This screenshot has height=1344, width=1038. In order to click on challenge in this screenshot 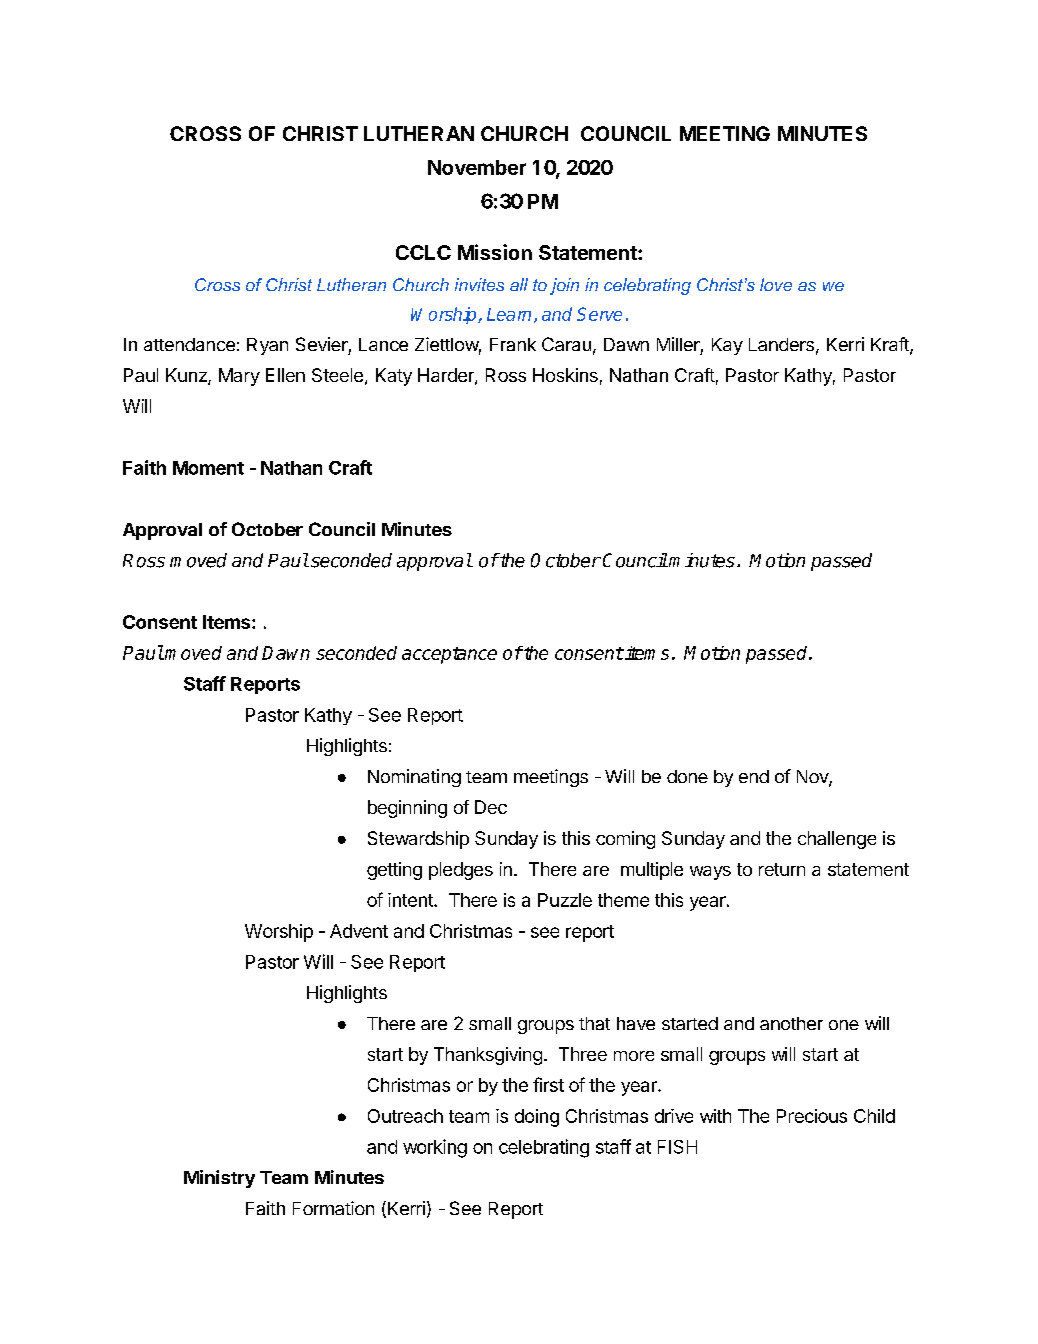, I will do `click(837, 840)`.
